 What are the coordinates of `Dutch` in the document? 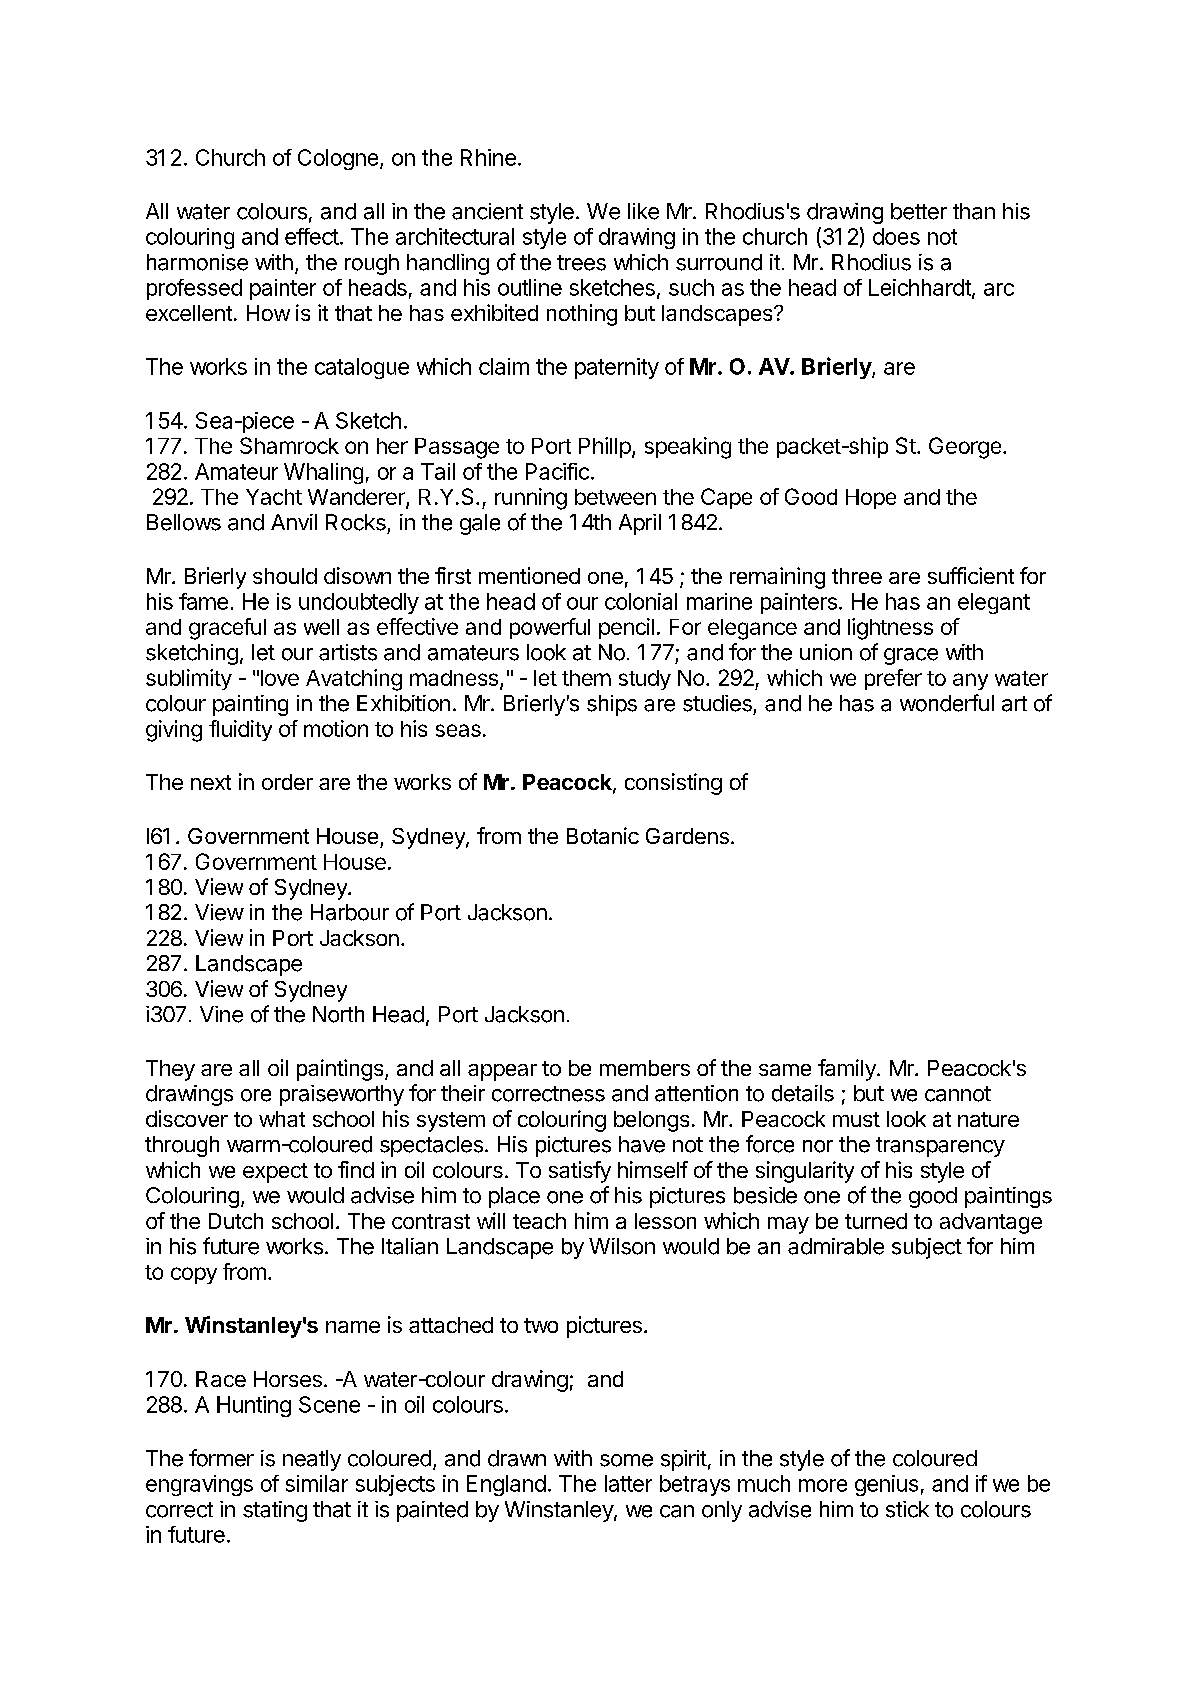 It's located at (236, 1221).
